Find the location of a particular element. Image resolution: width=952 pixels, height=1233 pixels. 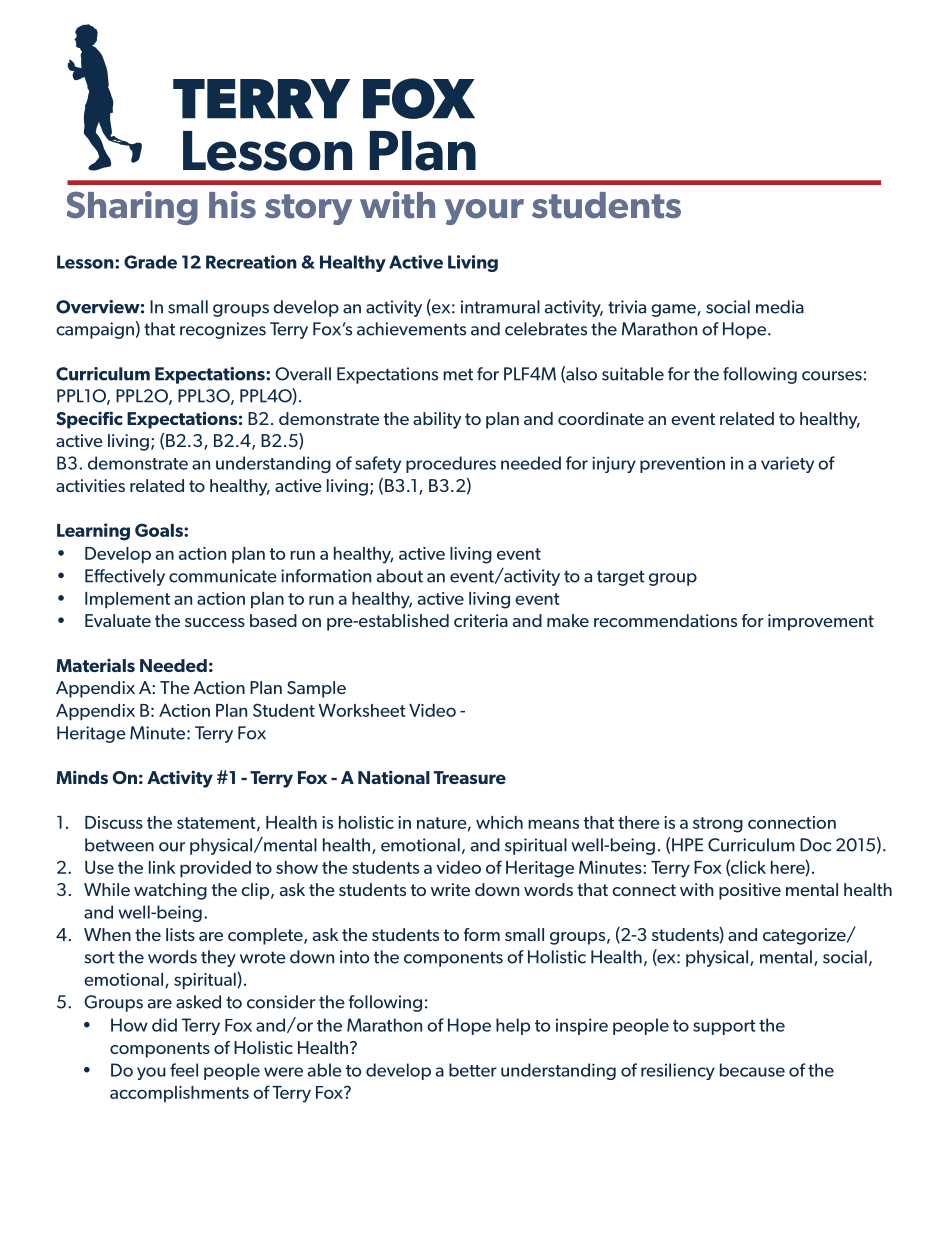

Grade is located at coordinates (150, 262).
